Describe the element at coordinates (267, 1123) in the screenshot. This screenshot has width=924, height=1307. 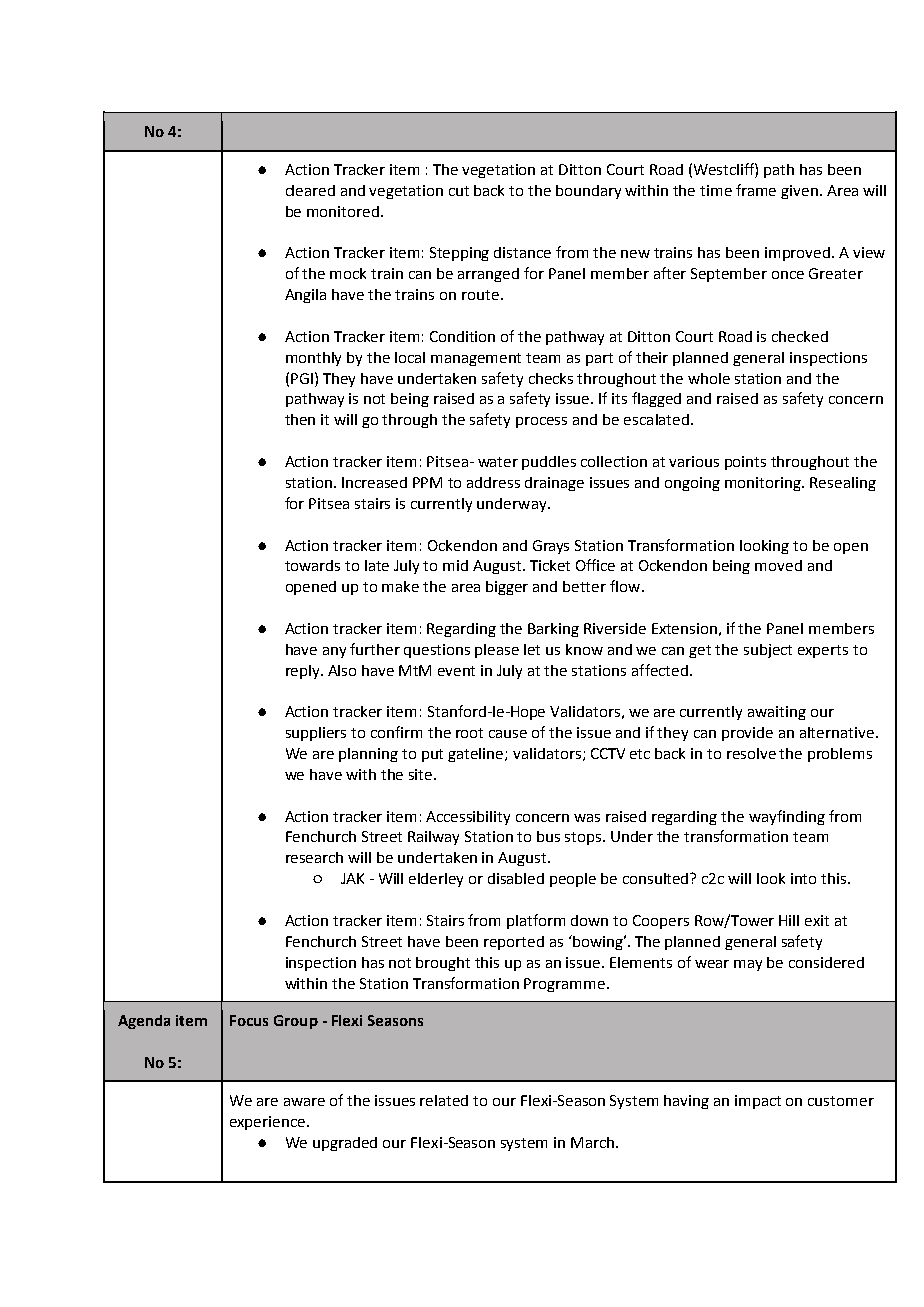
I see `experience` at that location.
